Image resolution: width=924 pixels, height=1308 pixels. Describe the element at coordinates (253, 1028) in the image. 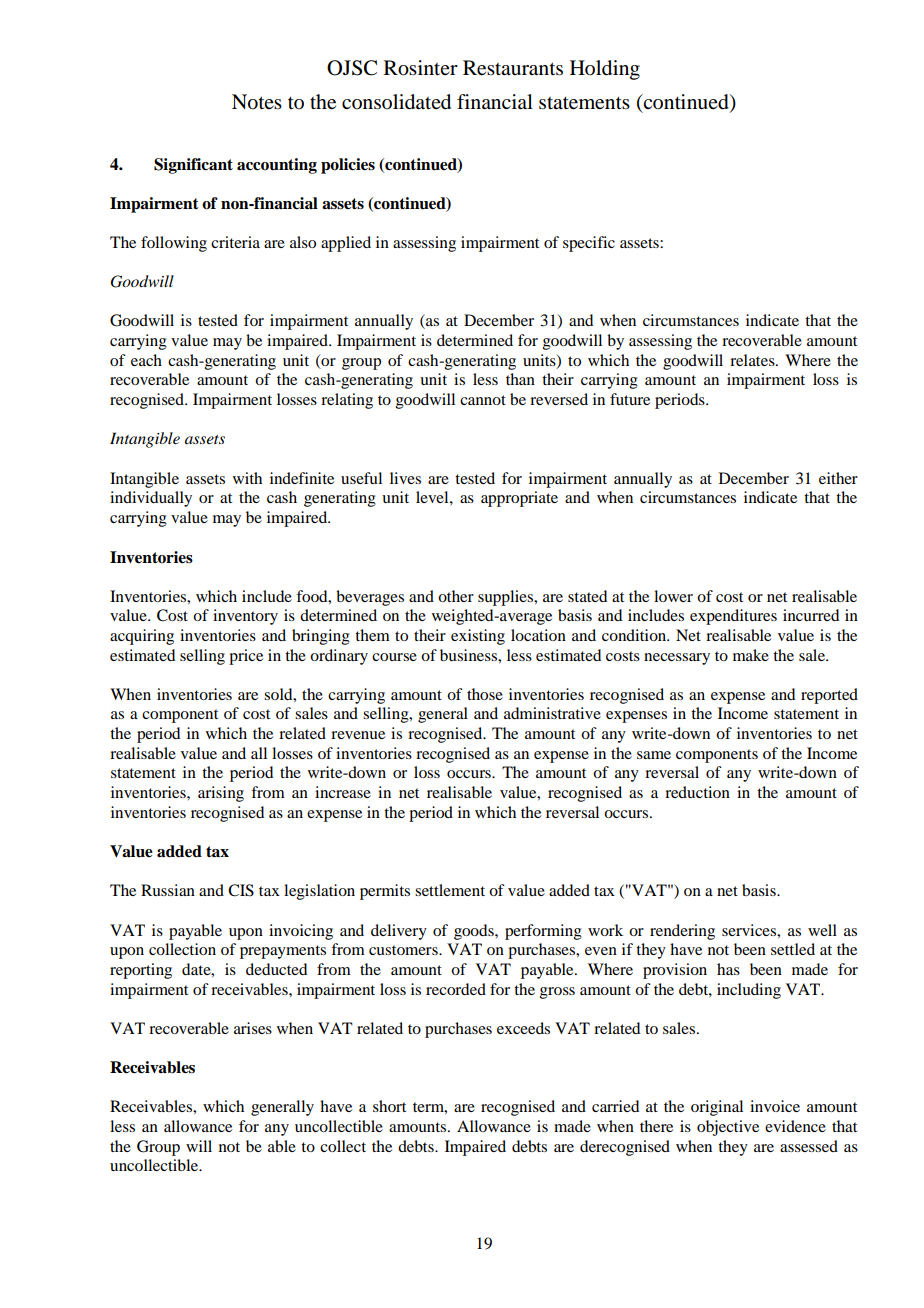

I see `arises` at that location.
